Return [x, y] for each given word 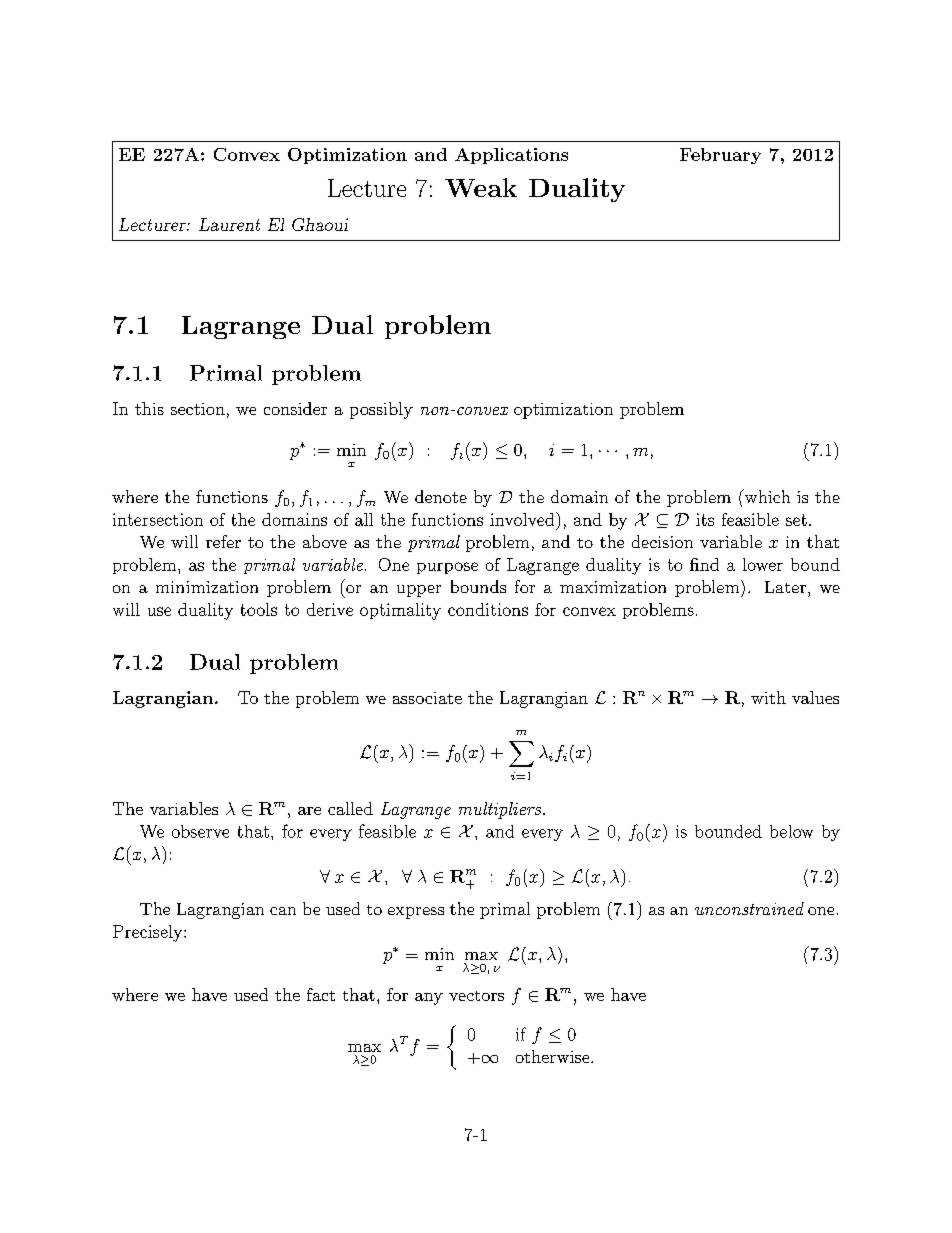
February [720, 156]
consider [295, 408]
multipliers [501, 810]
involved [523, 519]
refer [223, 541]
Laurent [229, 224]
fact [321, 994]
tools [259, 609]
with [768, 697]
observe [200, 831]
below [791, 831]
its [705, 519]
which [766, 496]
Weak [481, 187]
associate [427, 698]
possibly [381, 410]
